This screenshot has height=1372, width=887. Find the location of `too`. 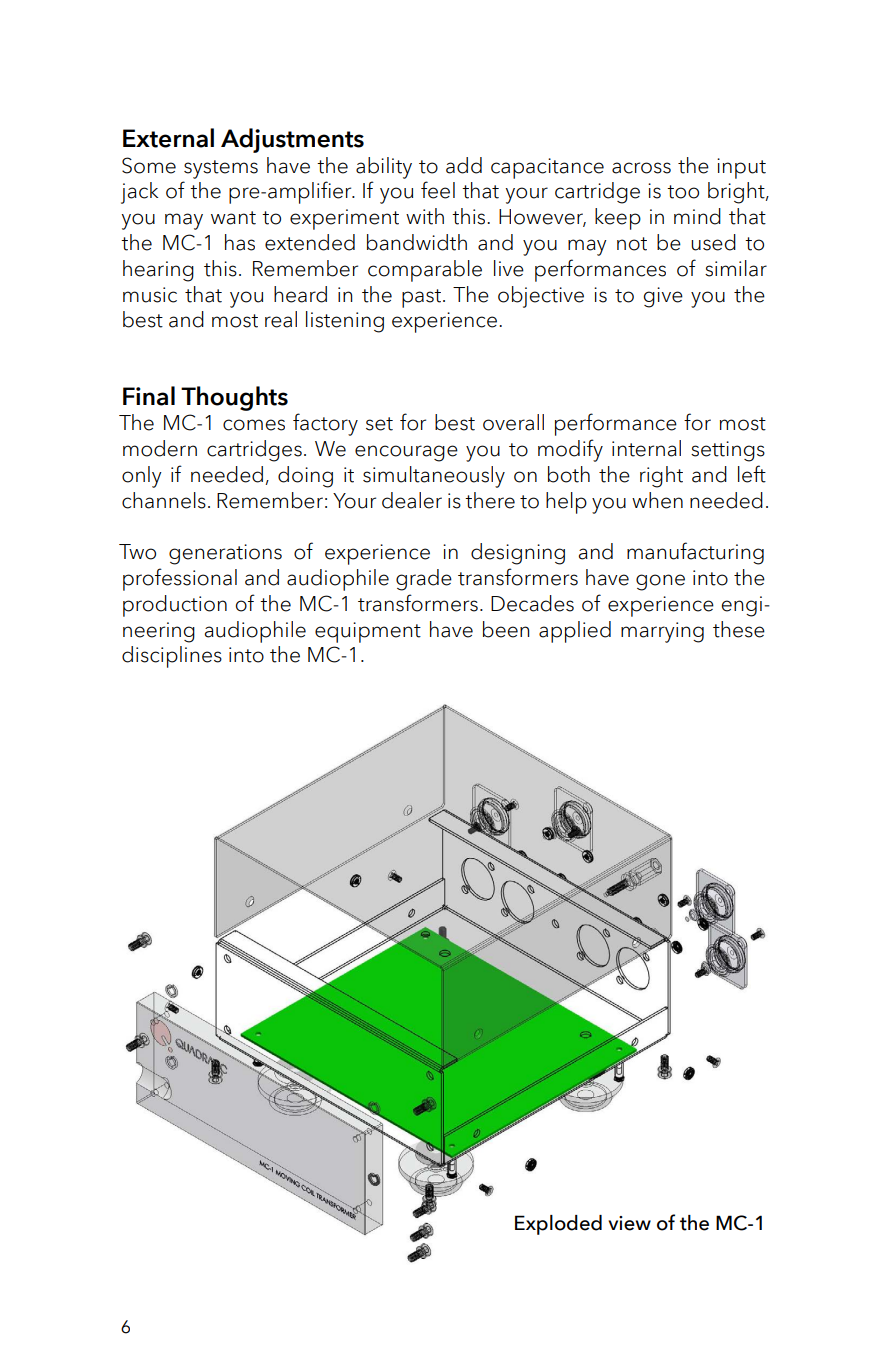

too is located at coordinates (683, 192).
